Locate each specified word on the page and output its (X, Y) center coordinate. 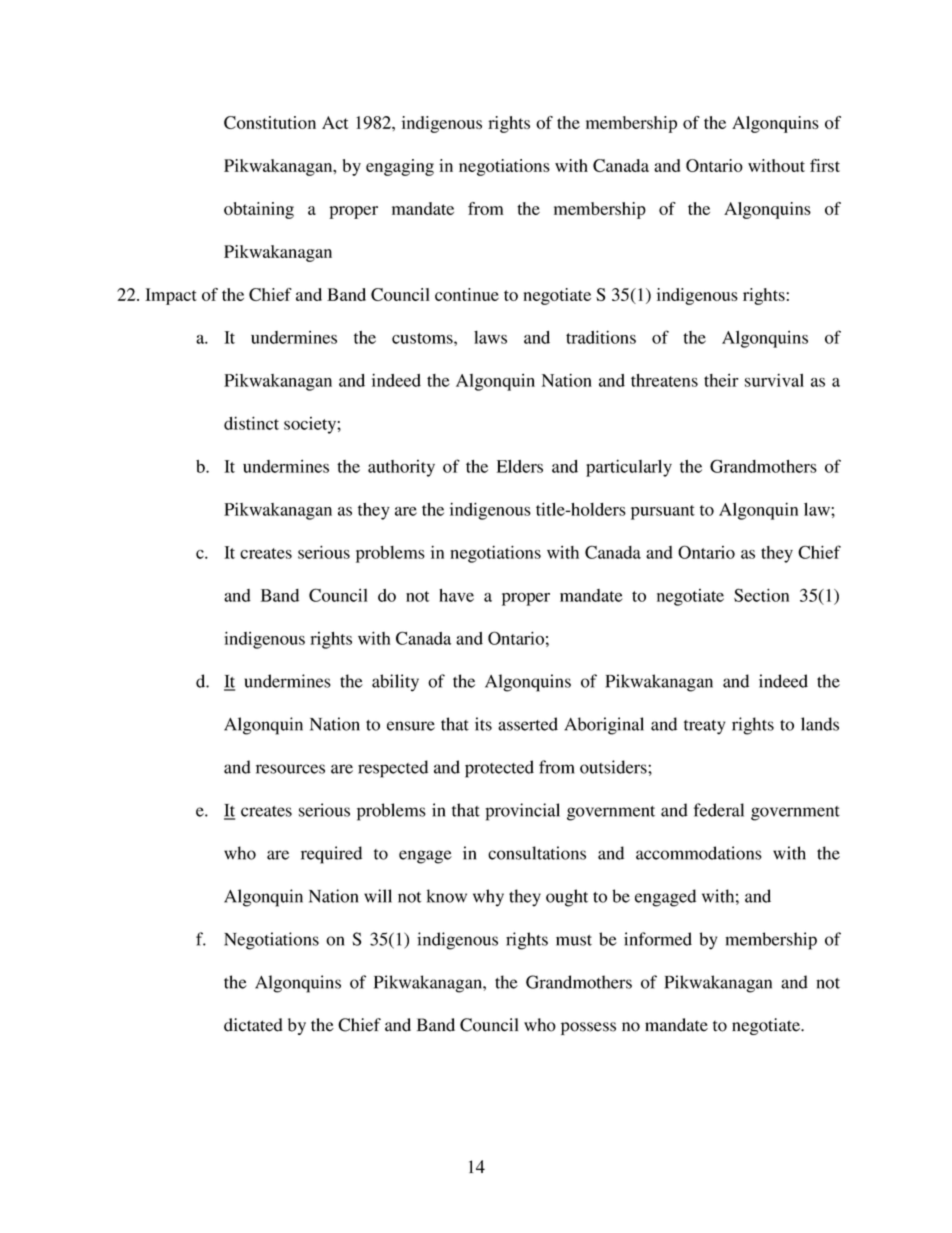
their (721, 380)
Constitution (270, 122)
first (825, 165)
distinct (251, 423)
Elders (520, 466)
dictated (253, 1025)
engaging (400, 167)
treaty (704, 727)
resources (290, 769)
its (483, 724)
